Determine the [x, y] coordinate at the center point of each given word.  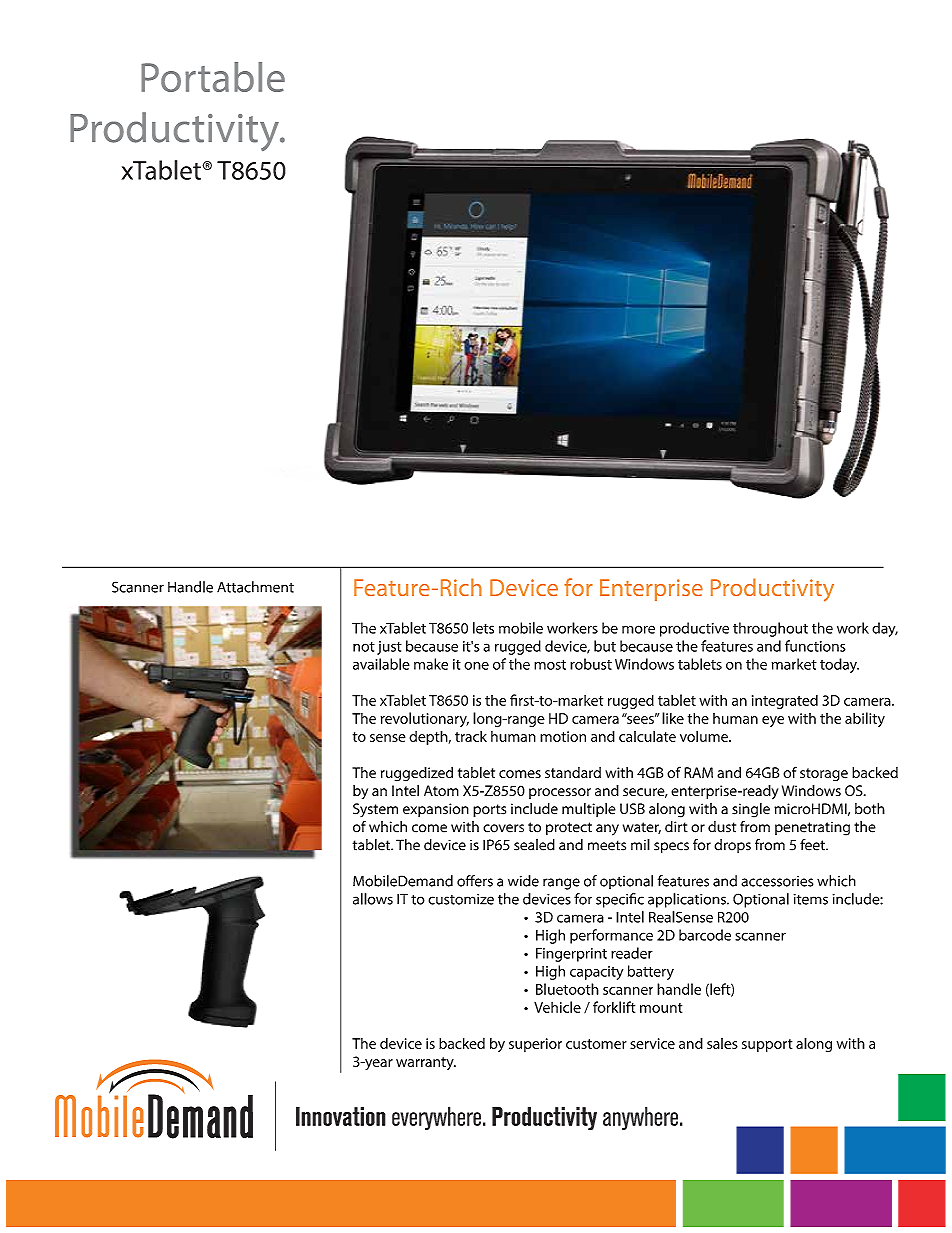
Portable [213, 77]
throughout [770, 629]
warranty [426, 1063]
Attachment [255, 587]
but [605, 646]
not [364, 647]
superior [535, 1045]
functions [815, 646]
